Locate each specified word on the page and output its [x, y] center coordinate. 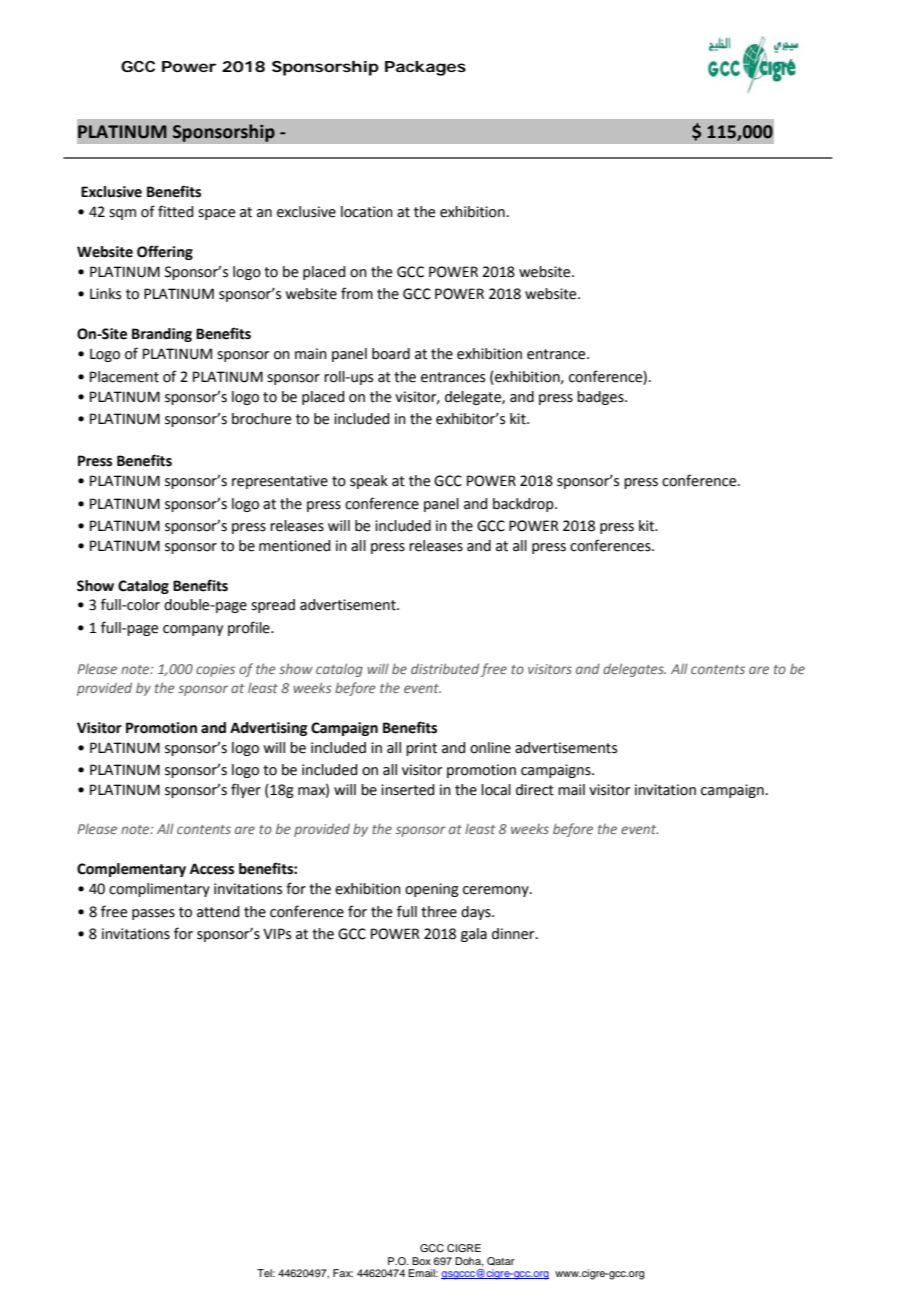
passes [153, 914]
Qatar [500, 1261]
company [193, 630]
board [391, 354]
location [367, 212]
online [490, 748]
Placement [124, 377]
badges [601, 398]
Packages [425, 68]
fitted [175, 211]
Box [421, 1261]
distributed [445, 668]
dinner [514, 934]
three [439, 912]
